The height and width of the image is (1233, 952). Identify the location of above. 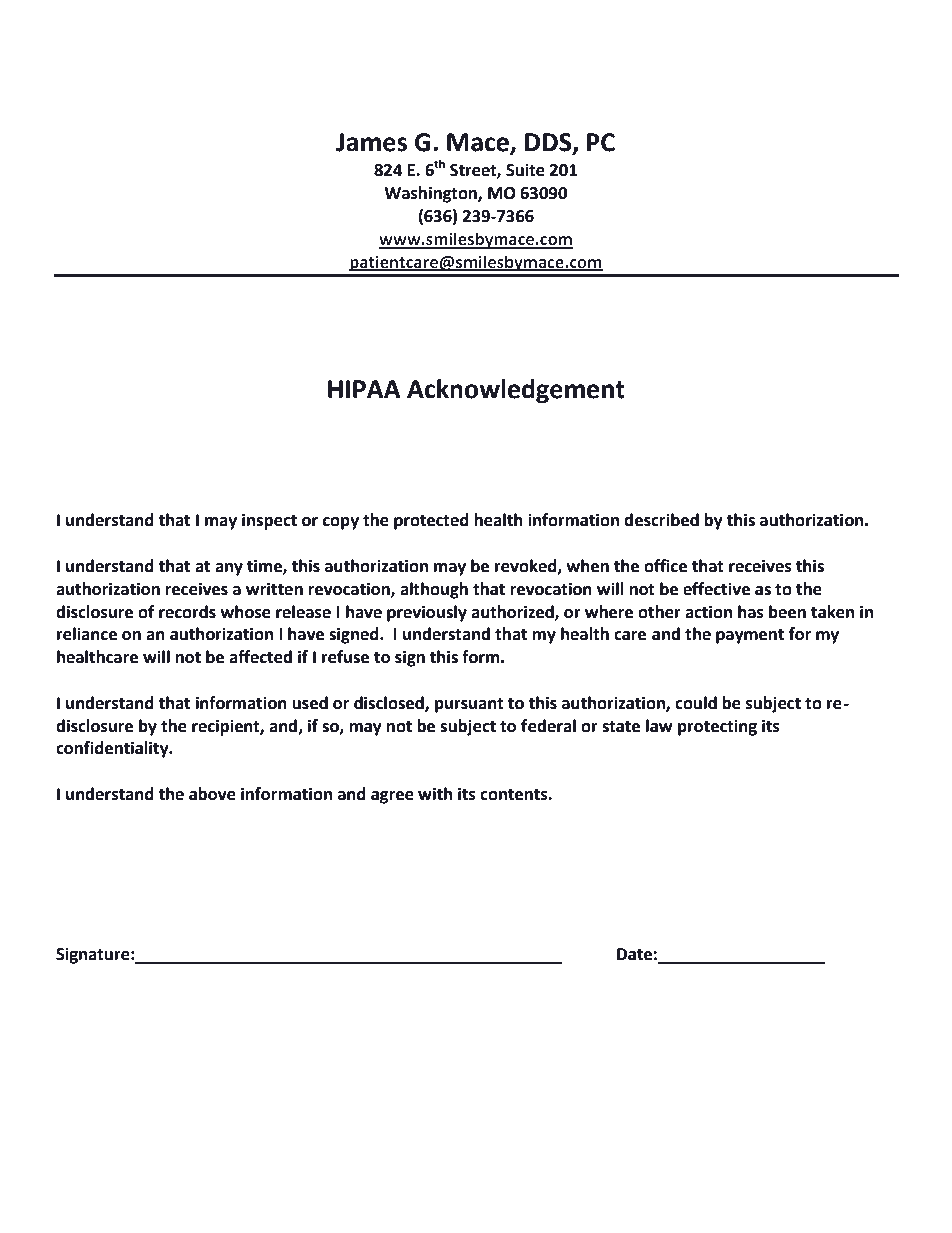
(212, 794).
